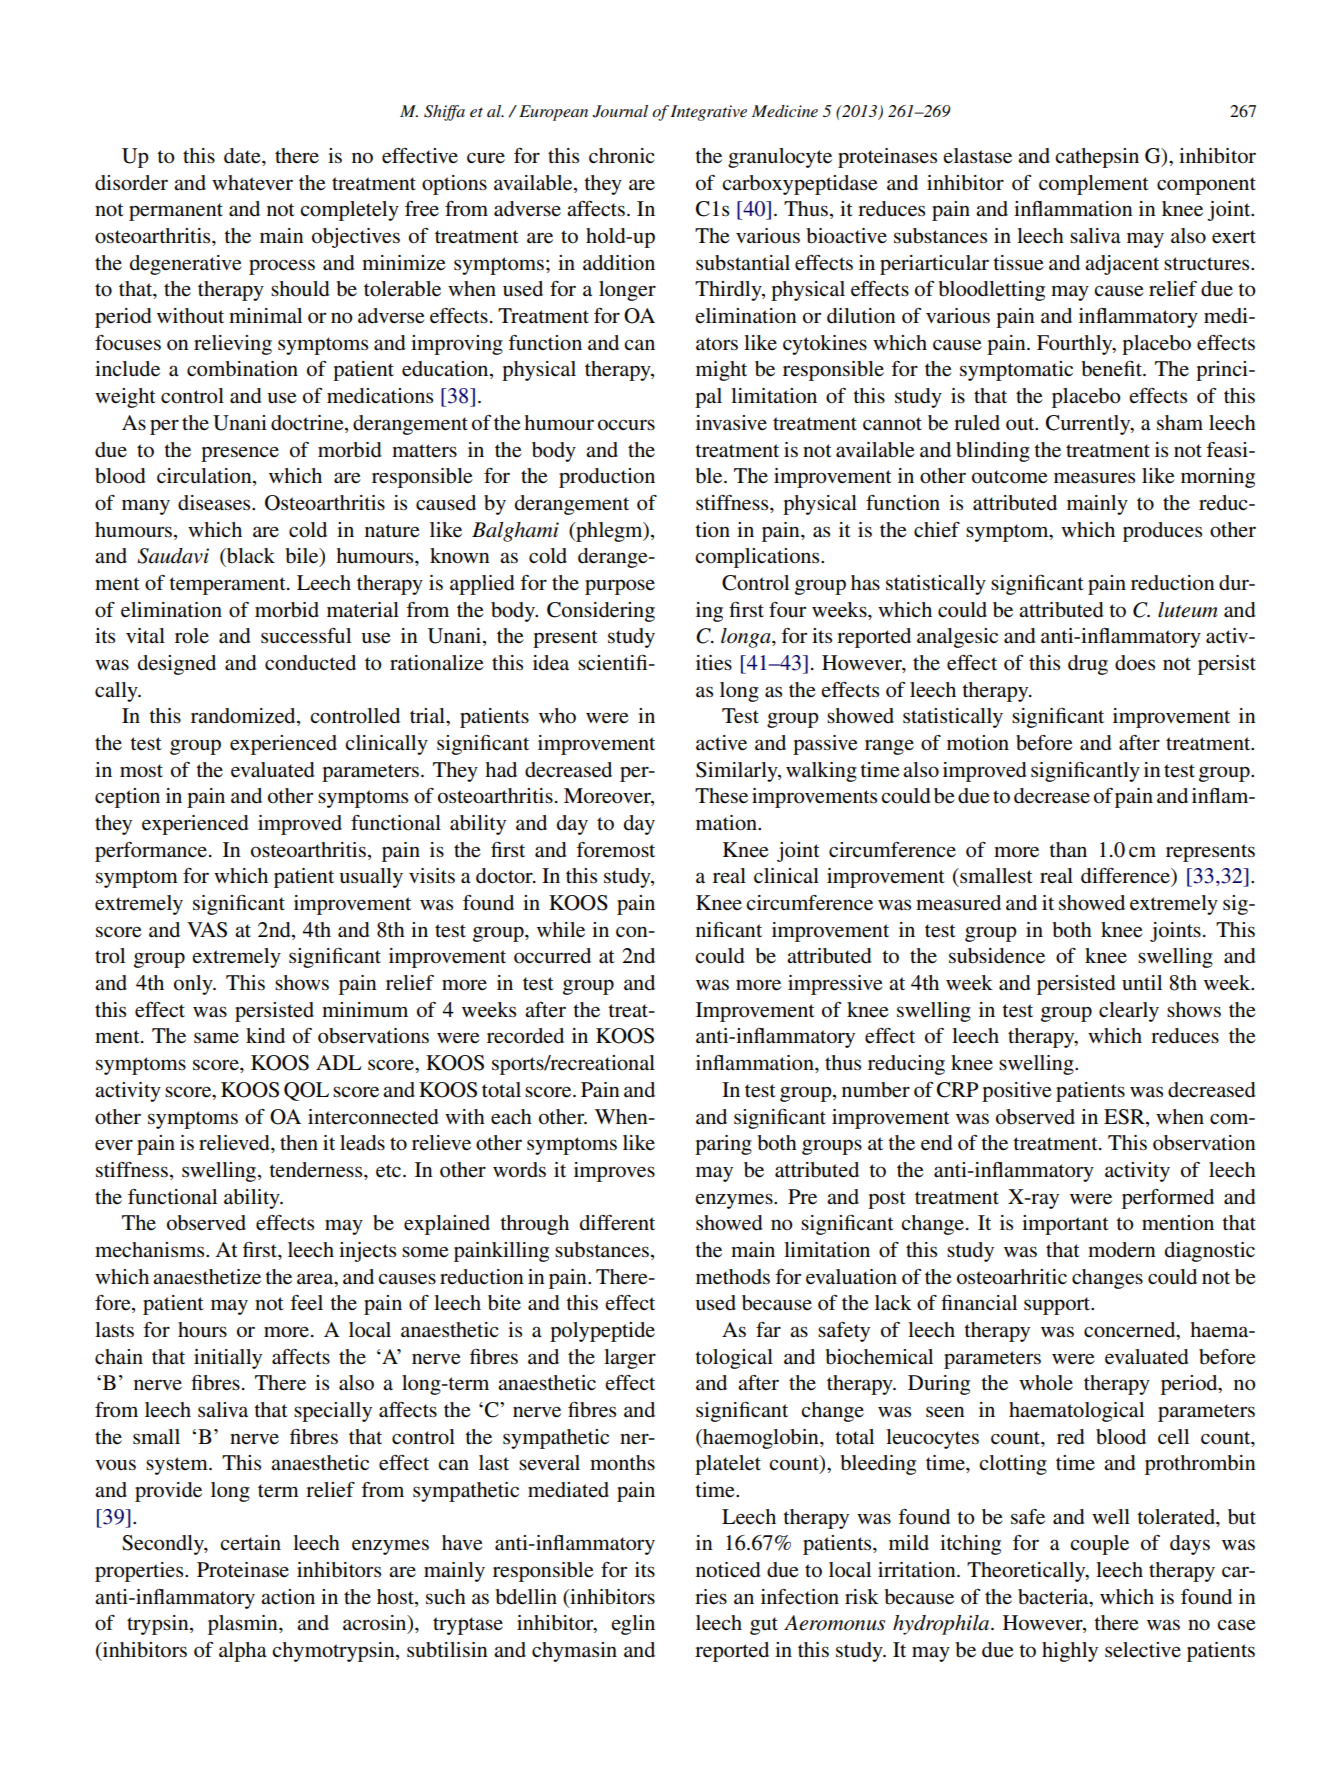 The height and width of the screenshot is (1772, 1328). Describe the element at coordinates (721, 796) in the screenshot. I see `These` at that location.
